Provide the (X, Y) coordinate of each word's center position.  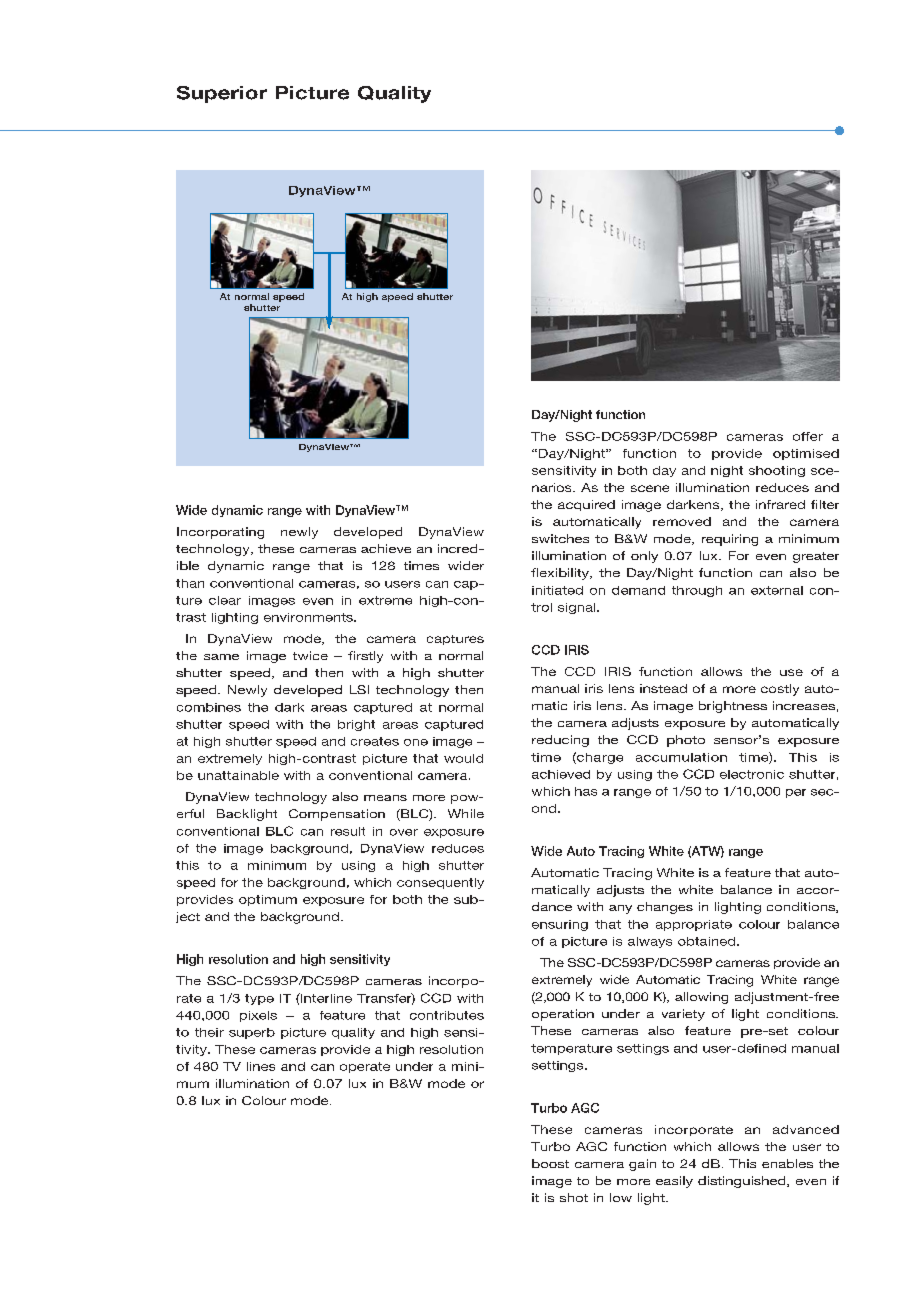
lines (261, 1066)
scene (650, 488)
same (221, 657)
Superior (222, 94)
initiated (557, 590)
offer (808, 436)
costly (780, 690)
